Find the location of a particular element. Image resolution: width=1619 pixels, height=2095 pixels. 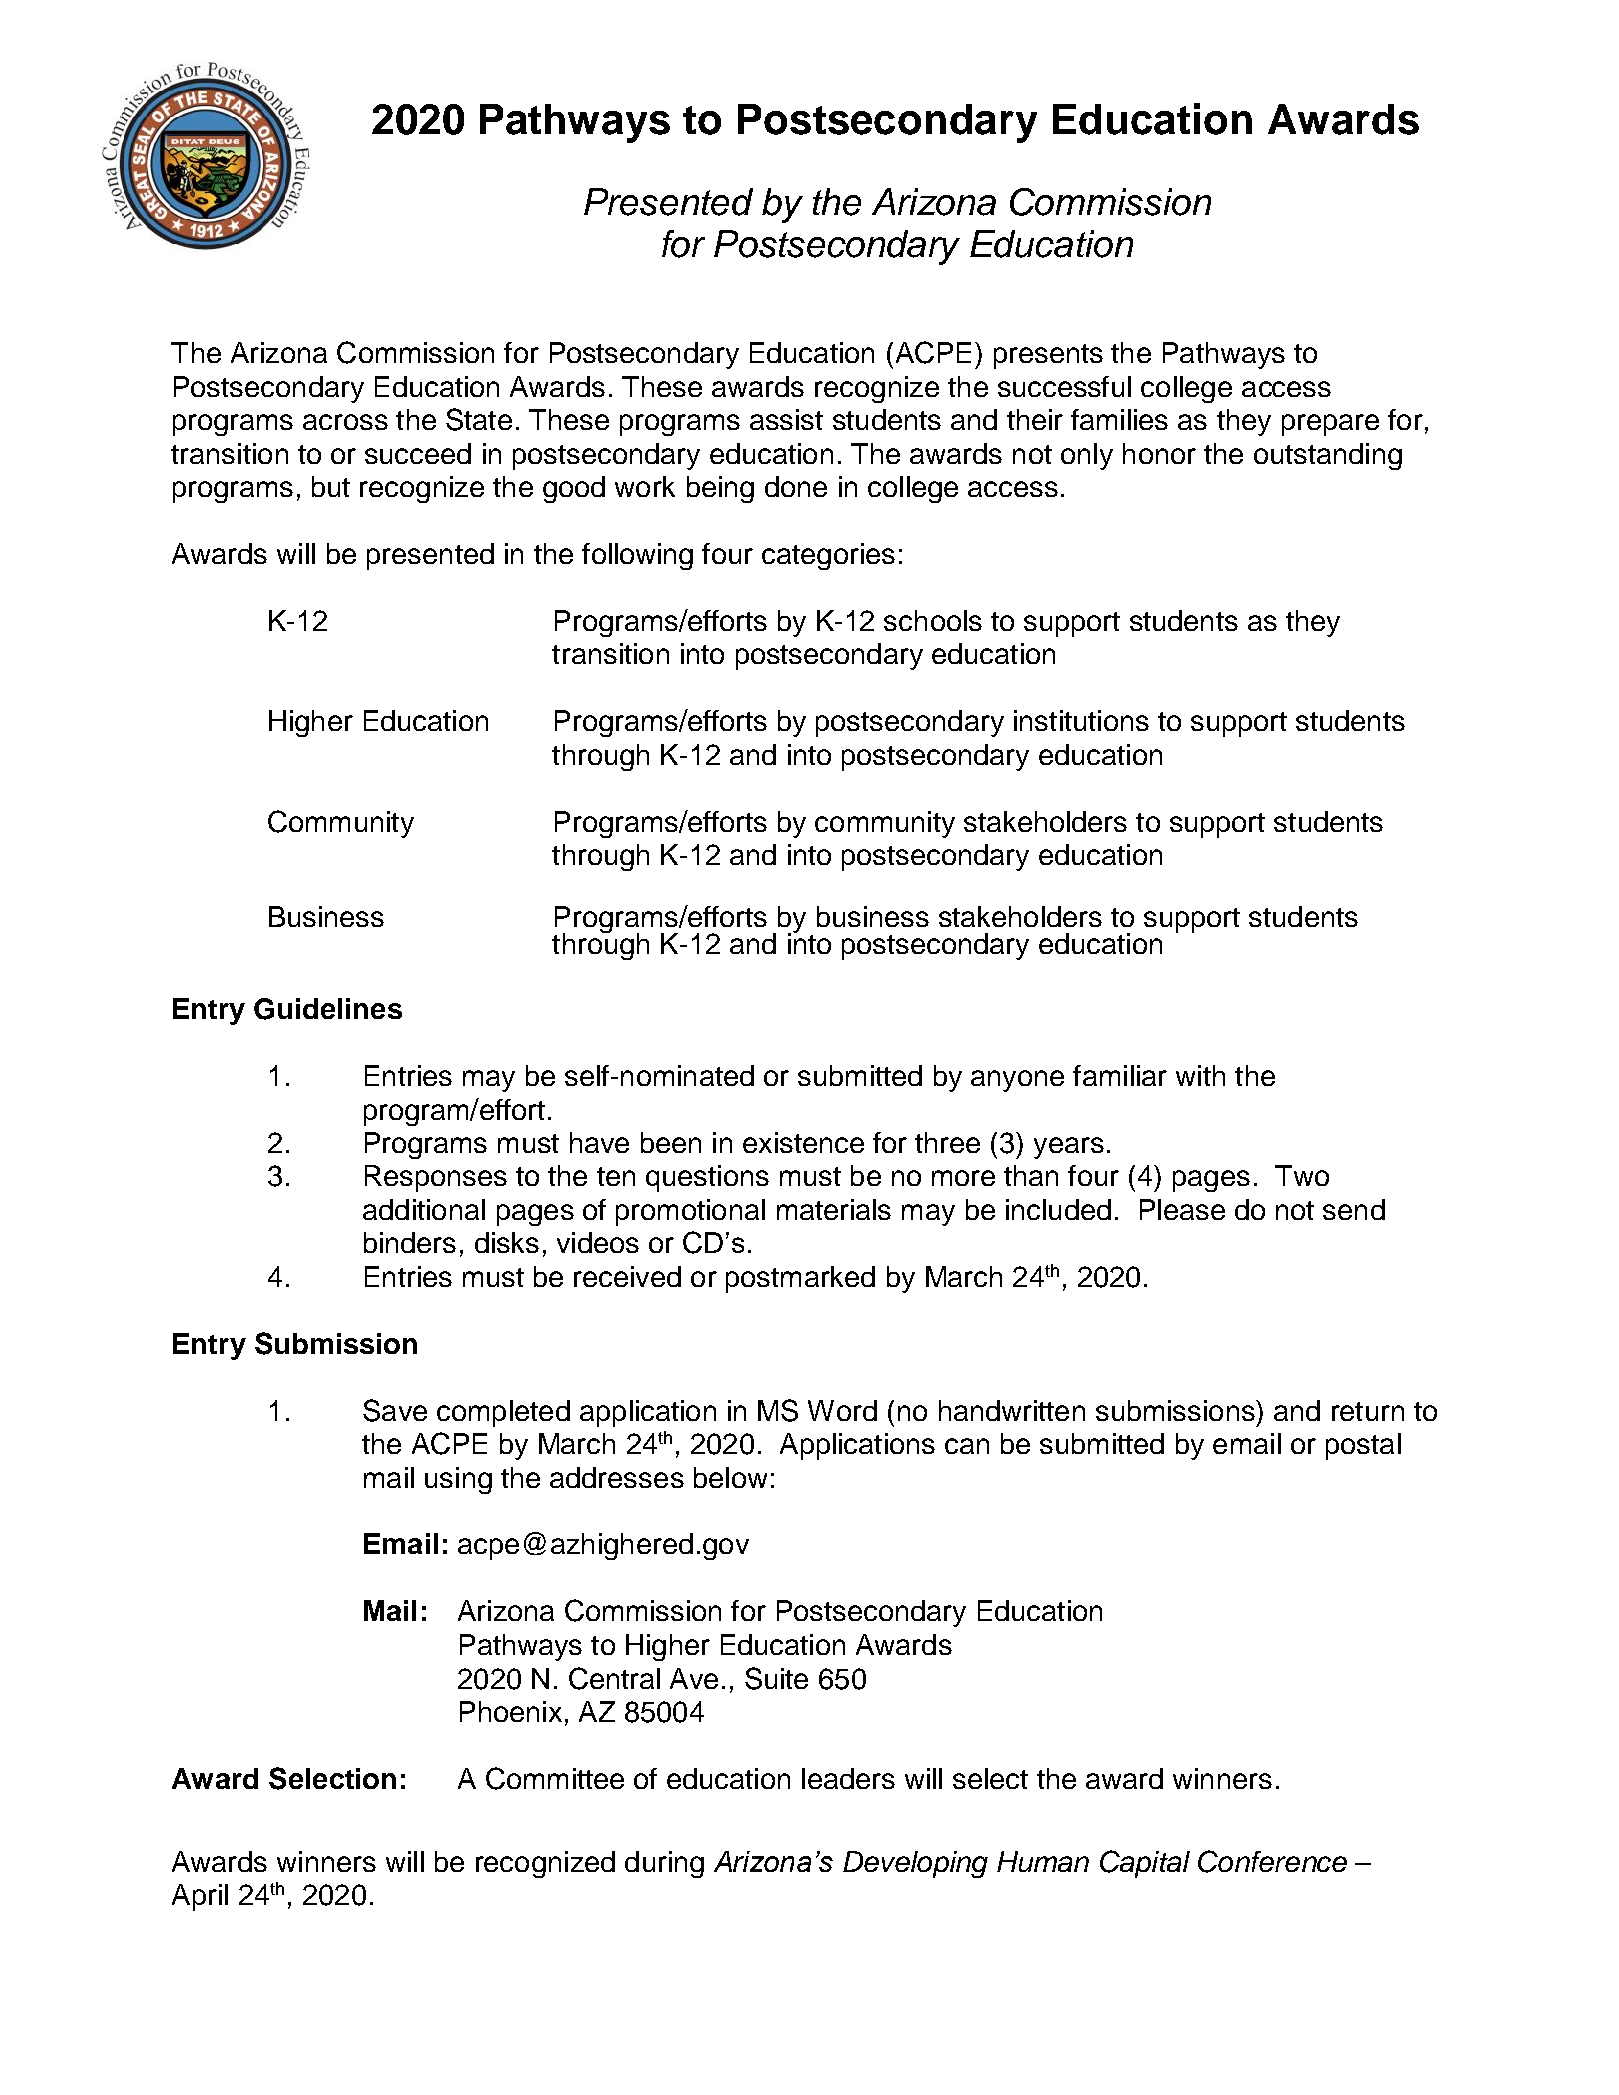

schools is located at coordinates (933, 620).
